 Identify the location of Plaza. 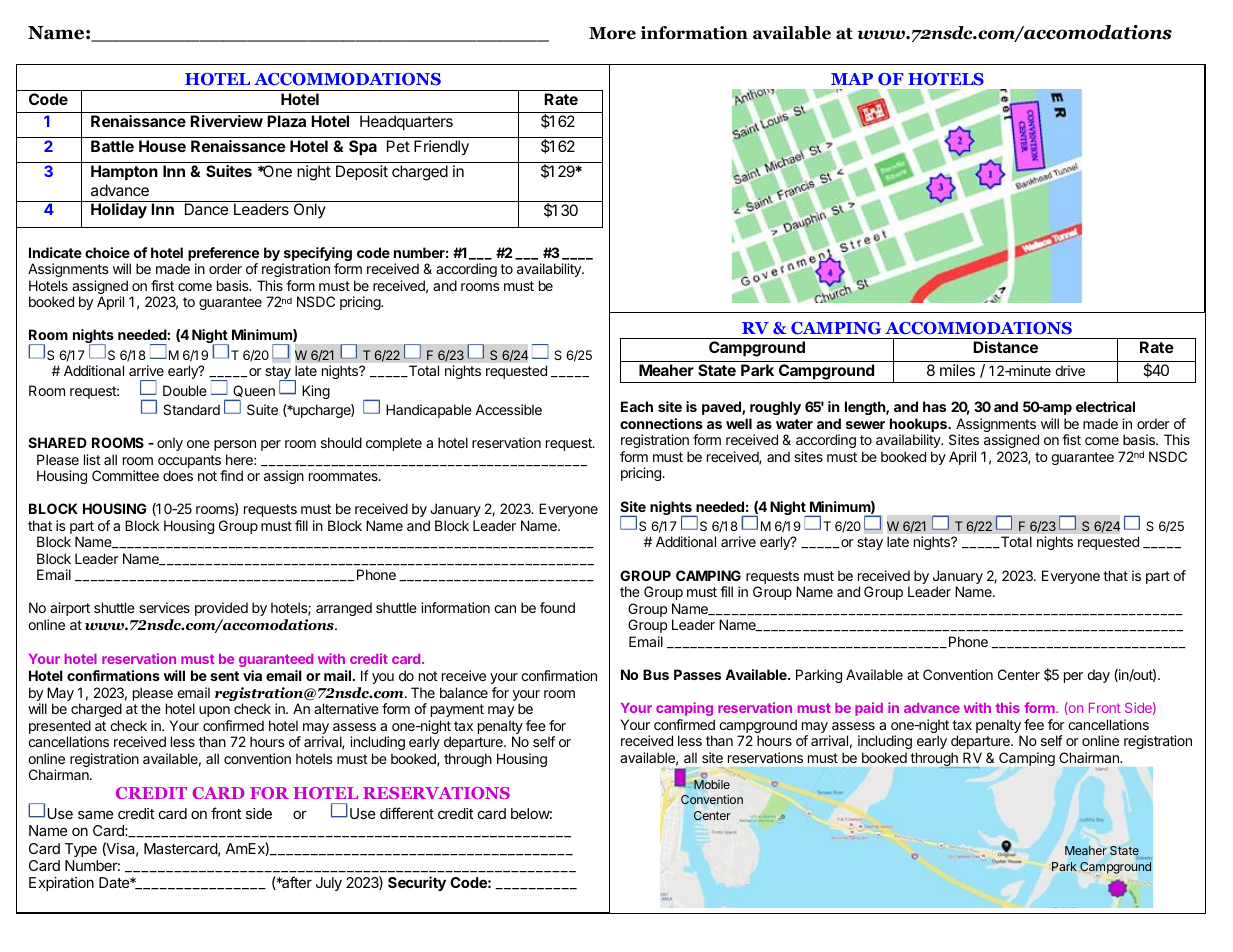
(286, 121).
